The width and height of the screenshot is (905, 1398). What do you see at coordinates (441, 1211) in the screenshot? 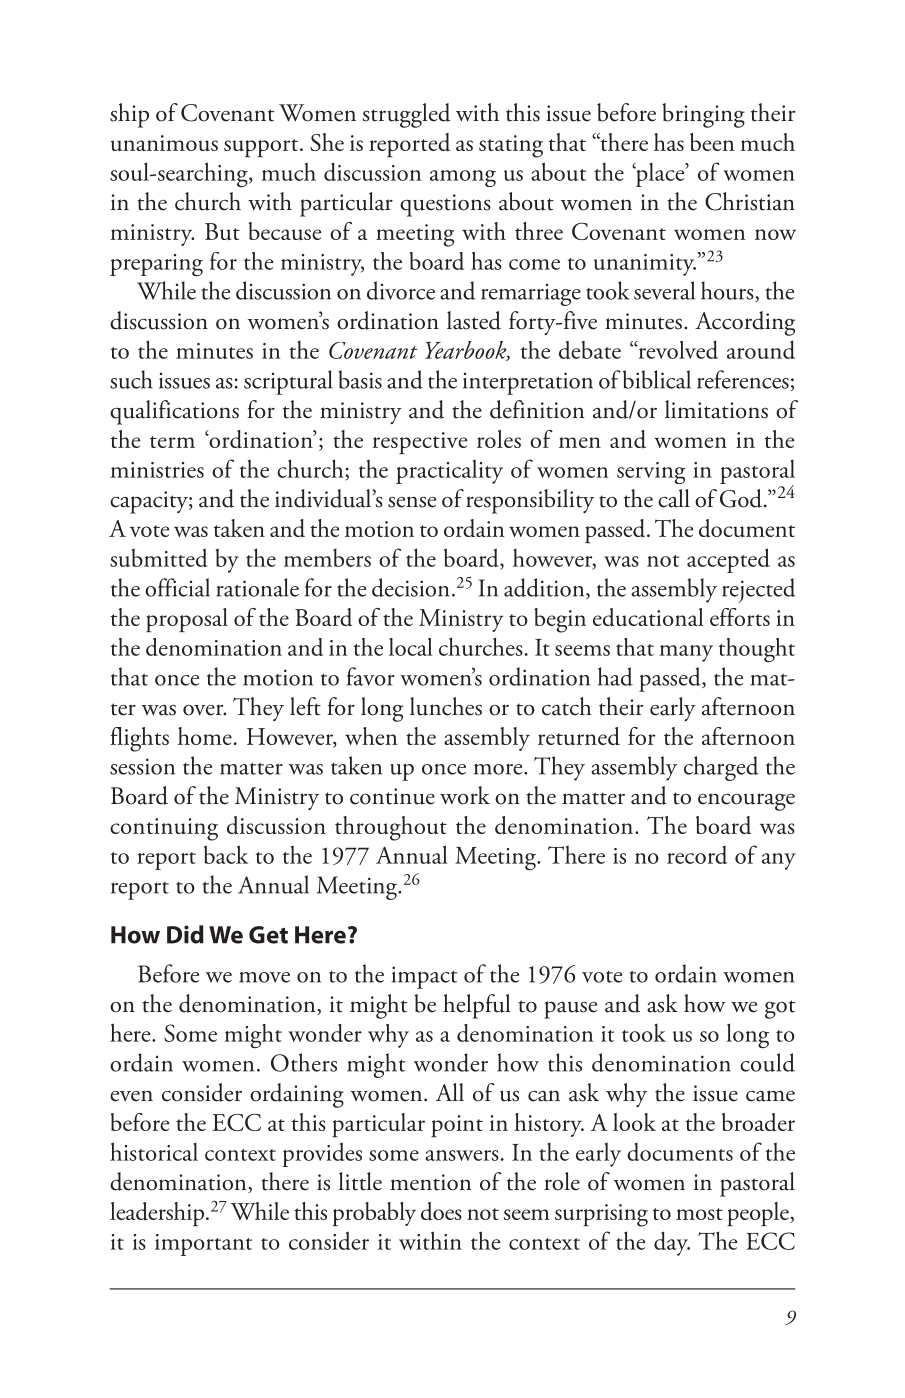
I see `does` at bounding box center [441, 1211].
